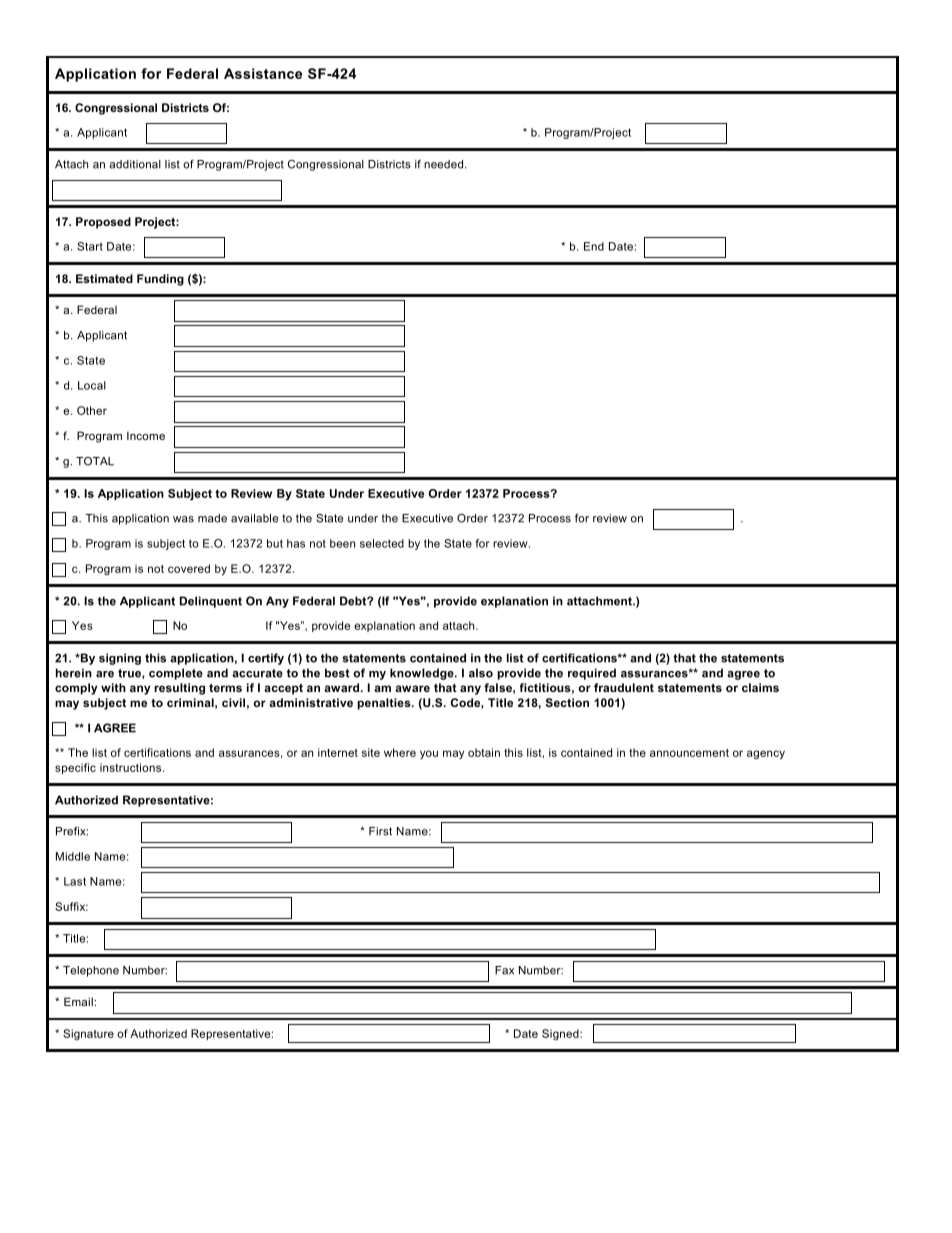 The height and width of the screenshot is (1233, 952). I want to click on Debt, so click(354, 601).
